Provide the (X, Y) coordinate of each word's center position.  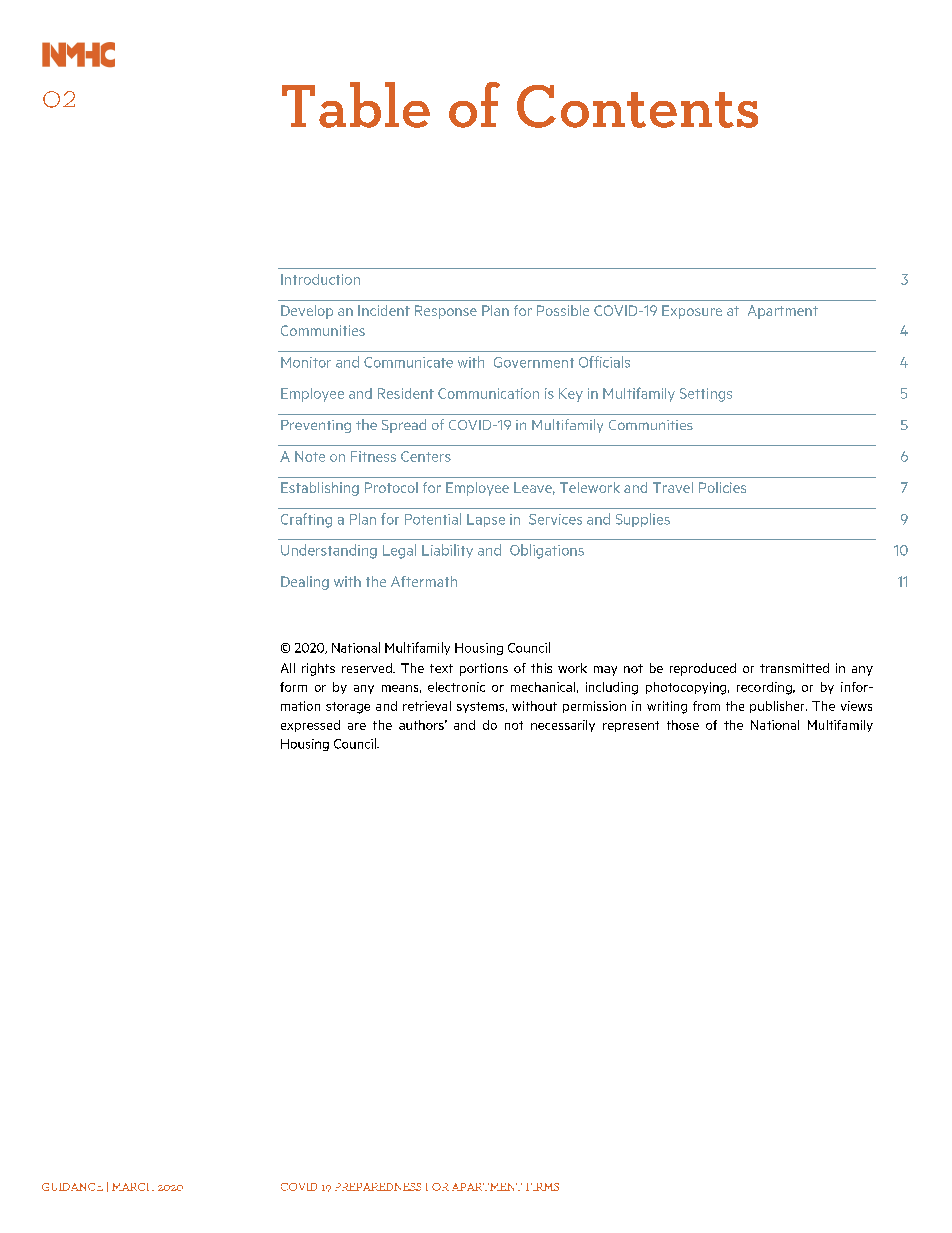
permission (594, 707)
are (357, 726)
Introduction (320, 279)
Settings (706, 395)
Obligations (547, 551)
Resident (406, 393)
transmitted (794, 668)
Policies (722, 487)
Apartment (783, 312)
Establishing (320, 489)
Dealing (305, 583)
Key (571, 395)
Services (555, 519)
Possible (563, 310)
